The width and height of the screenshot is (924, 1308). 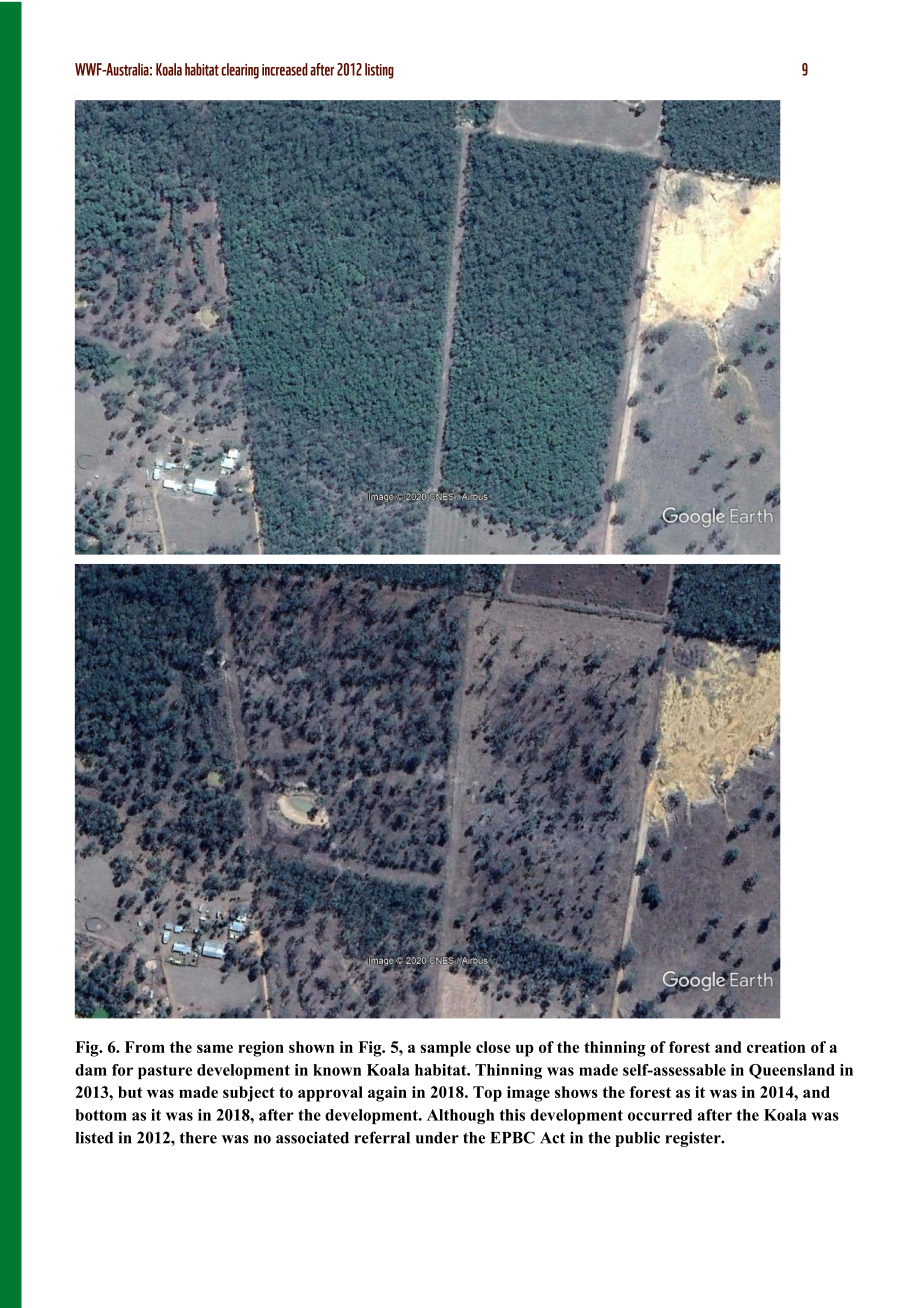 What do you see at coordinates (240, 71) in the screenshot?
I see `clearing` at bounding box center [240, 71].
